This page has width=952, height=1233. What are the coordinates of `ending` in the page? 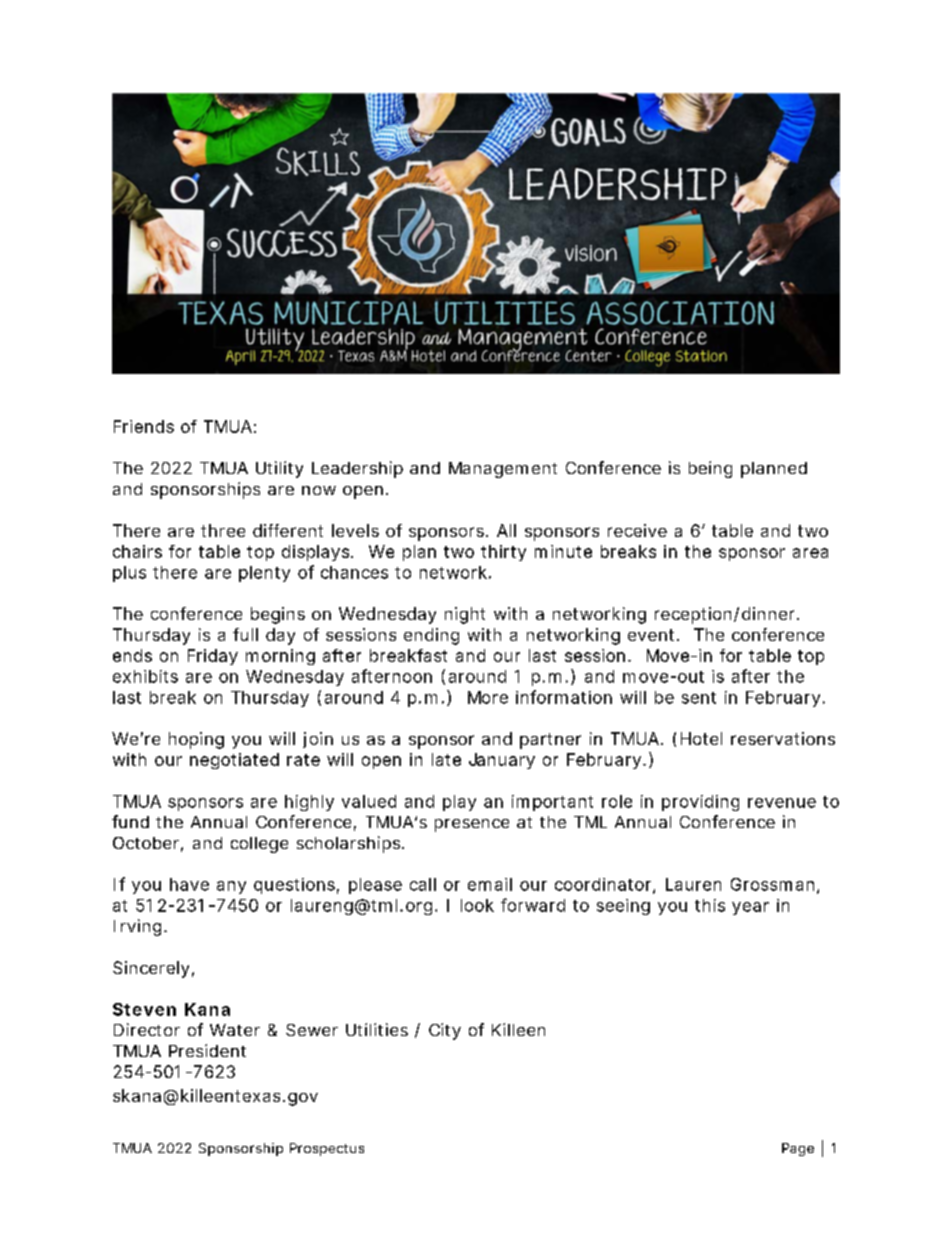 It's located at (431, 636).
